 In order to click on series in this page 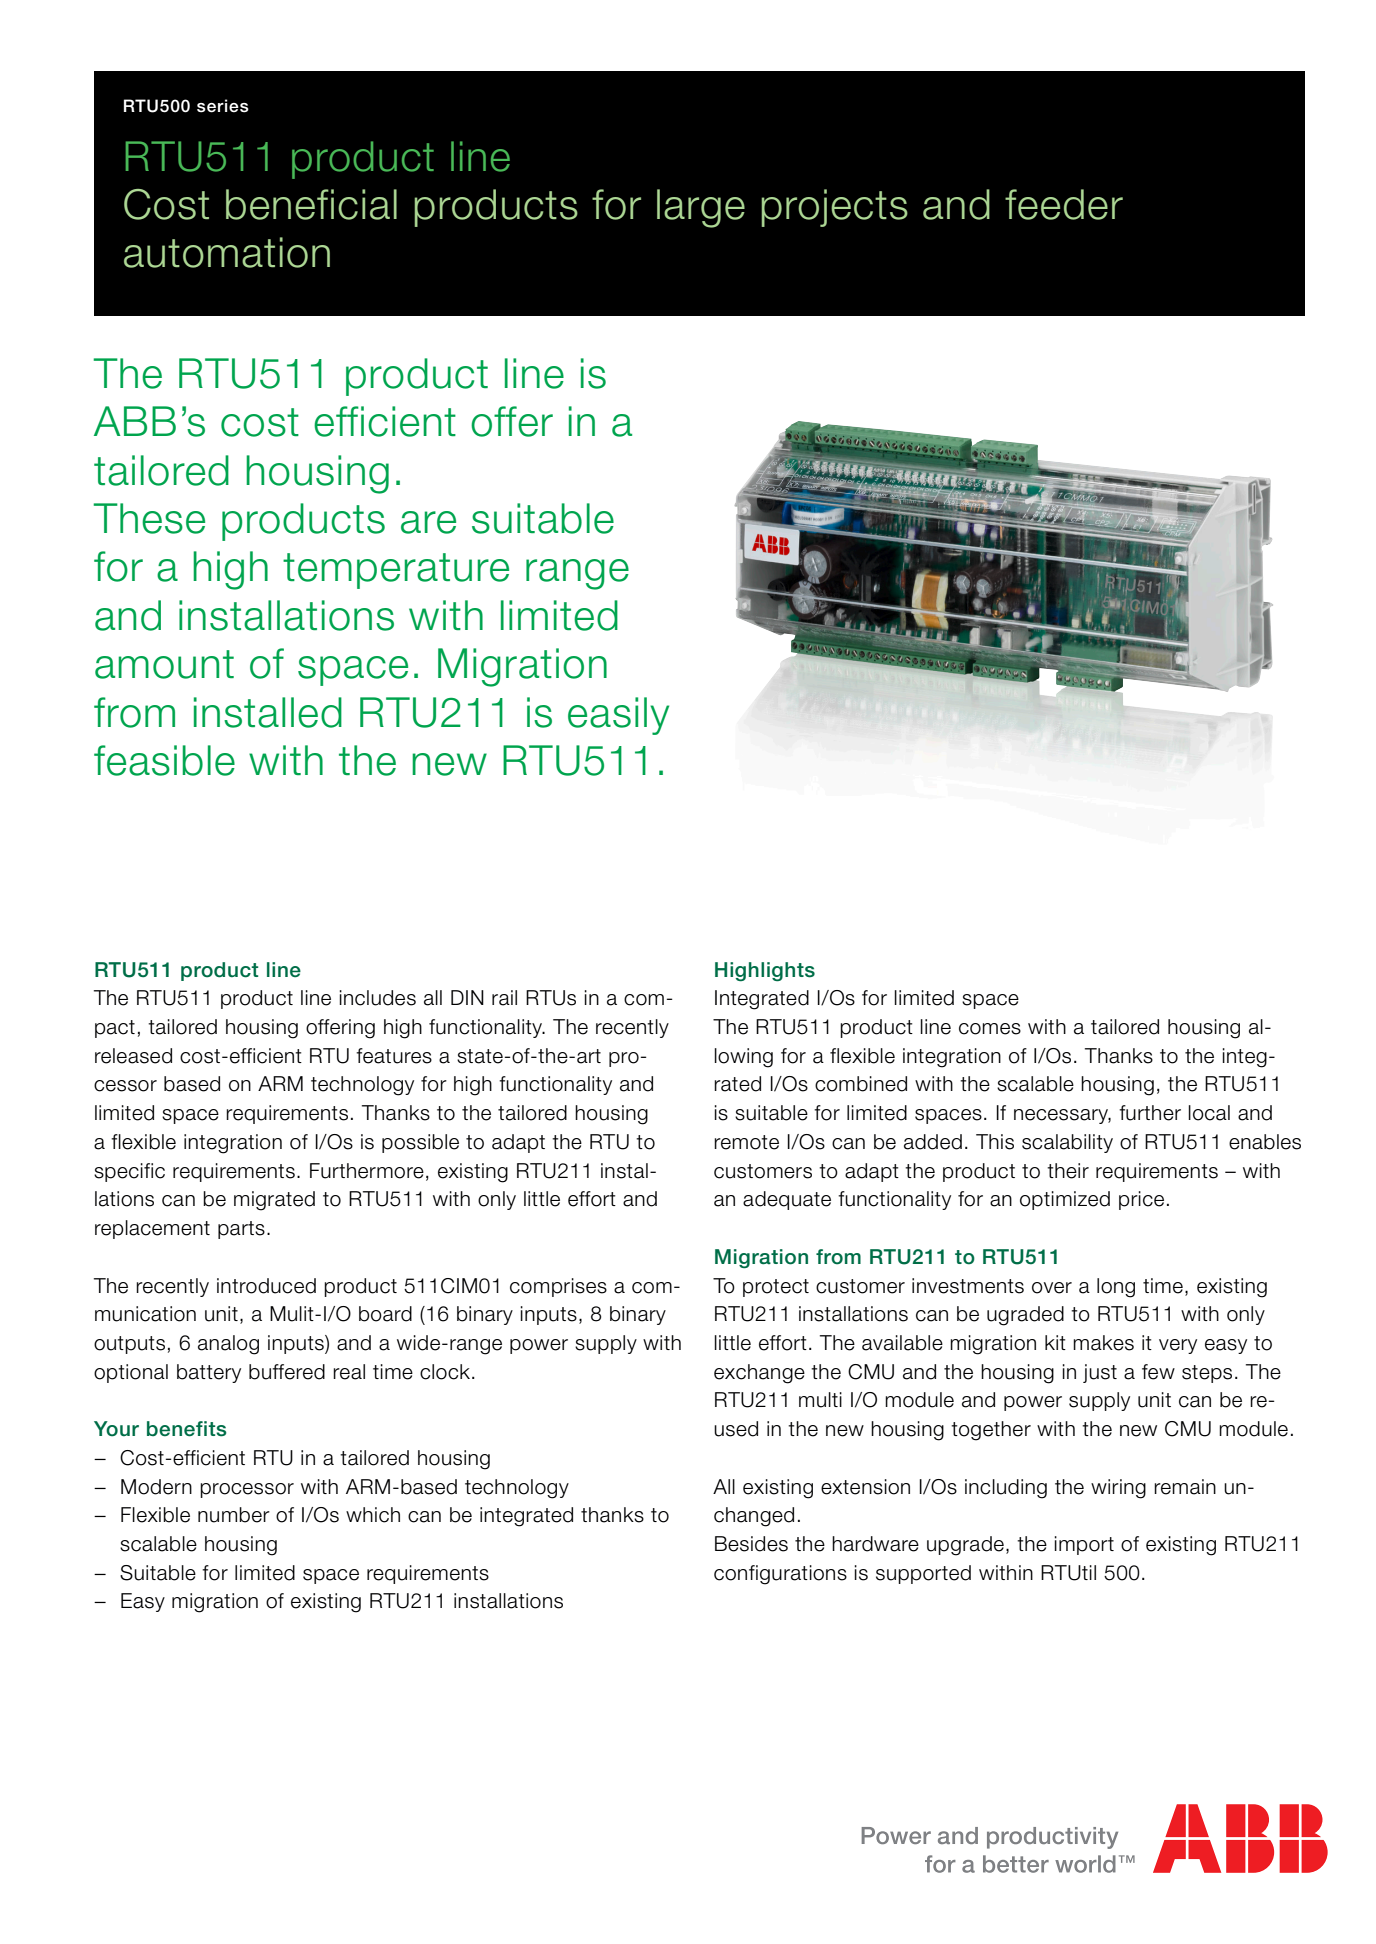, I will do `click(223, 106)`.
